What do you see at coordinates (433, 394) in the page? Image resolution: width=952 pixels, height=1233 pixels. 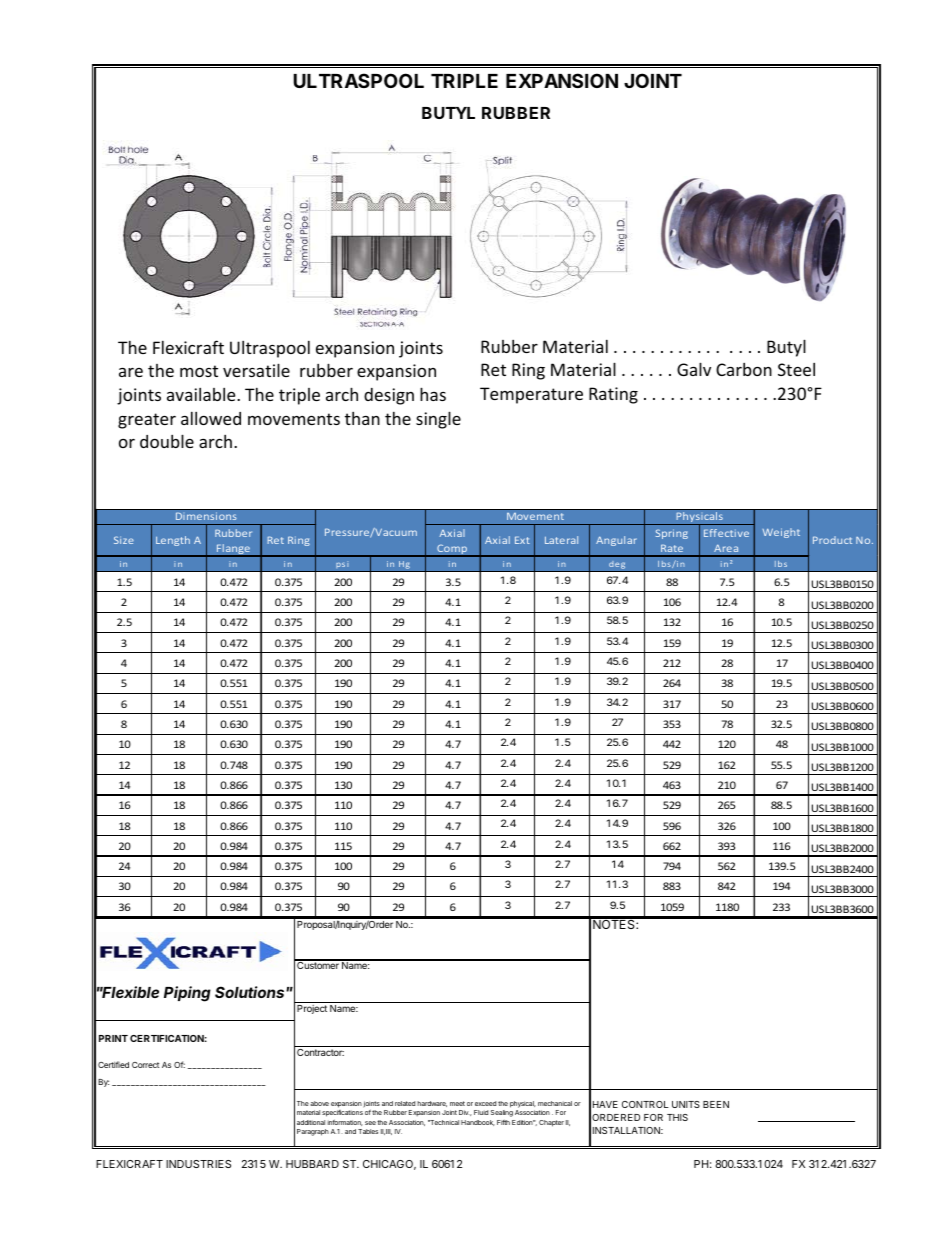 I see `has` at bounding box center [433, 394].
